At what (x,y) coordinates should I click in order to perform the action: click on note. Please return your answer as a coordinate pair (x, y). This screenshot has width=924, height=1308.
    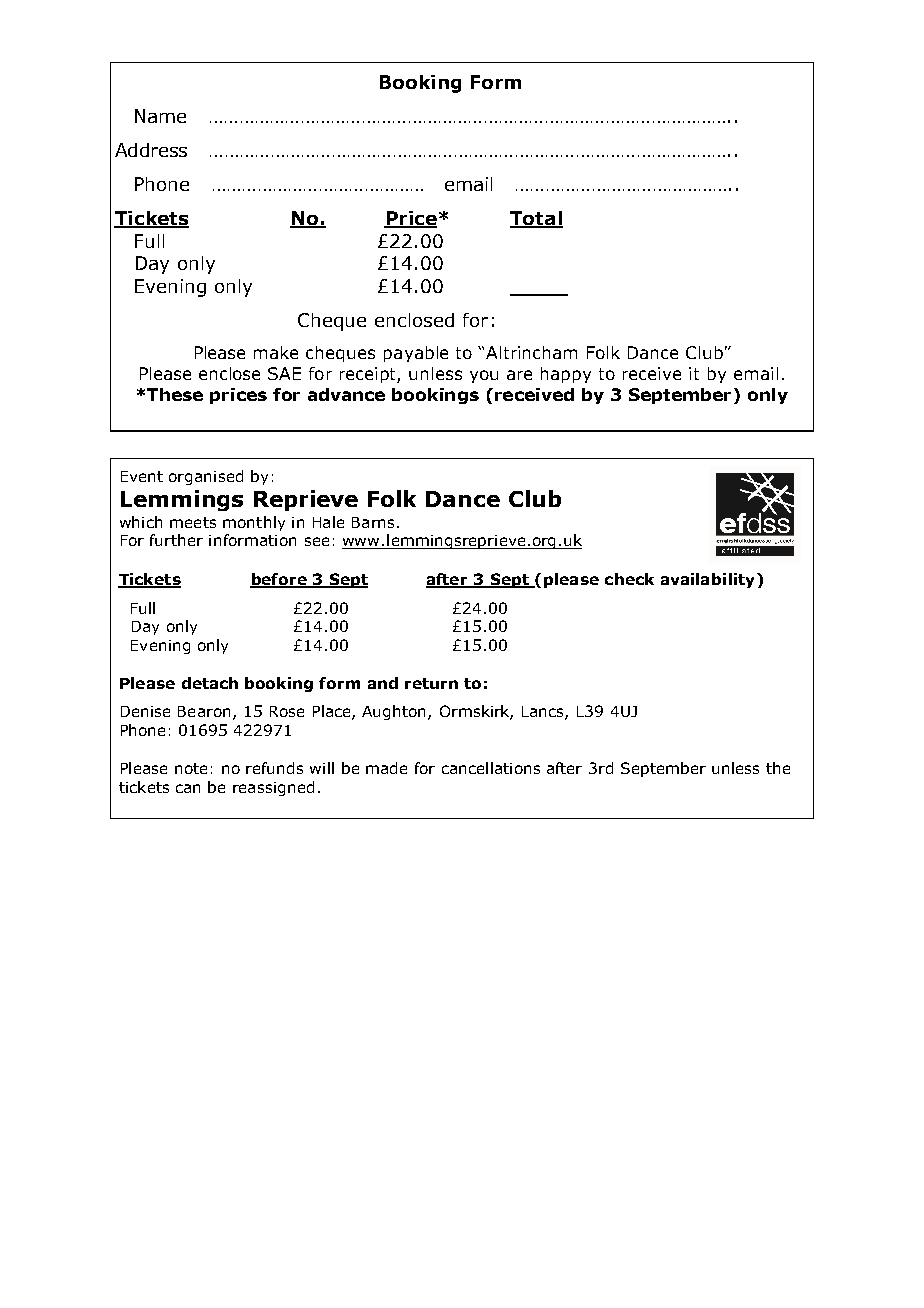
    Looking at the image, I should click on (191, 768).
